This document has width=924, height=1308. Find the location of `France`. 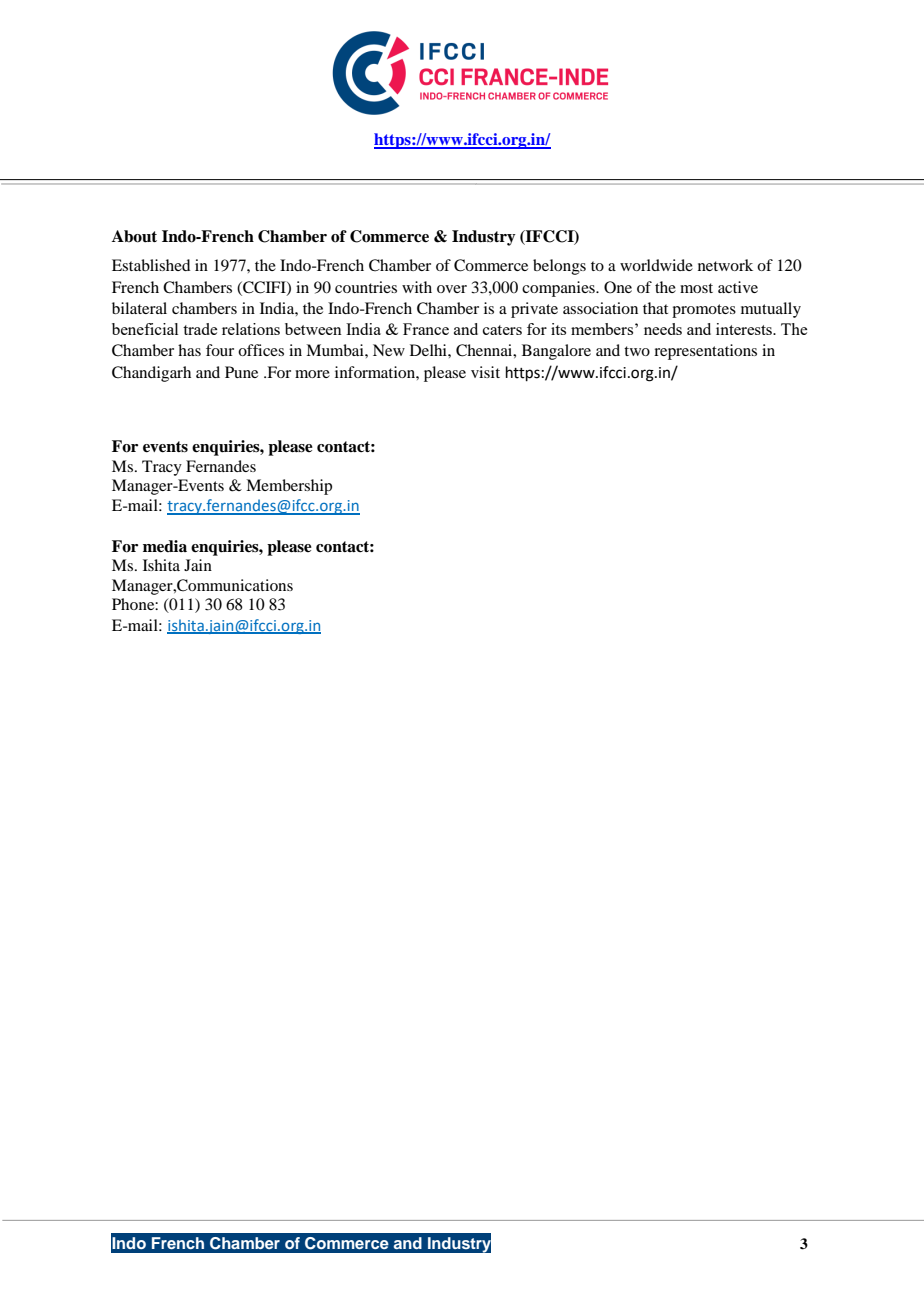

France is located at coordinates (426, 329).
